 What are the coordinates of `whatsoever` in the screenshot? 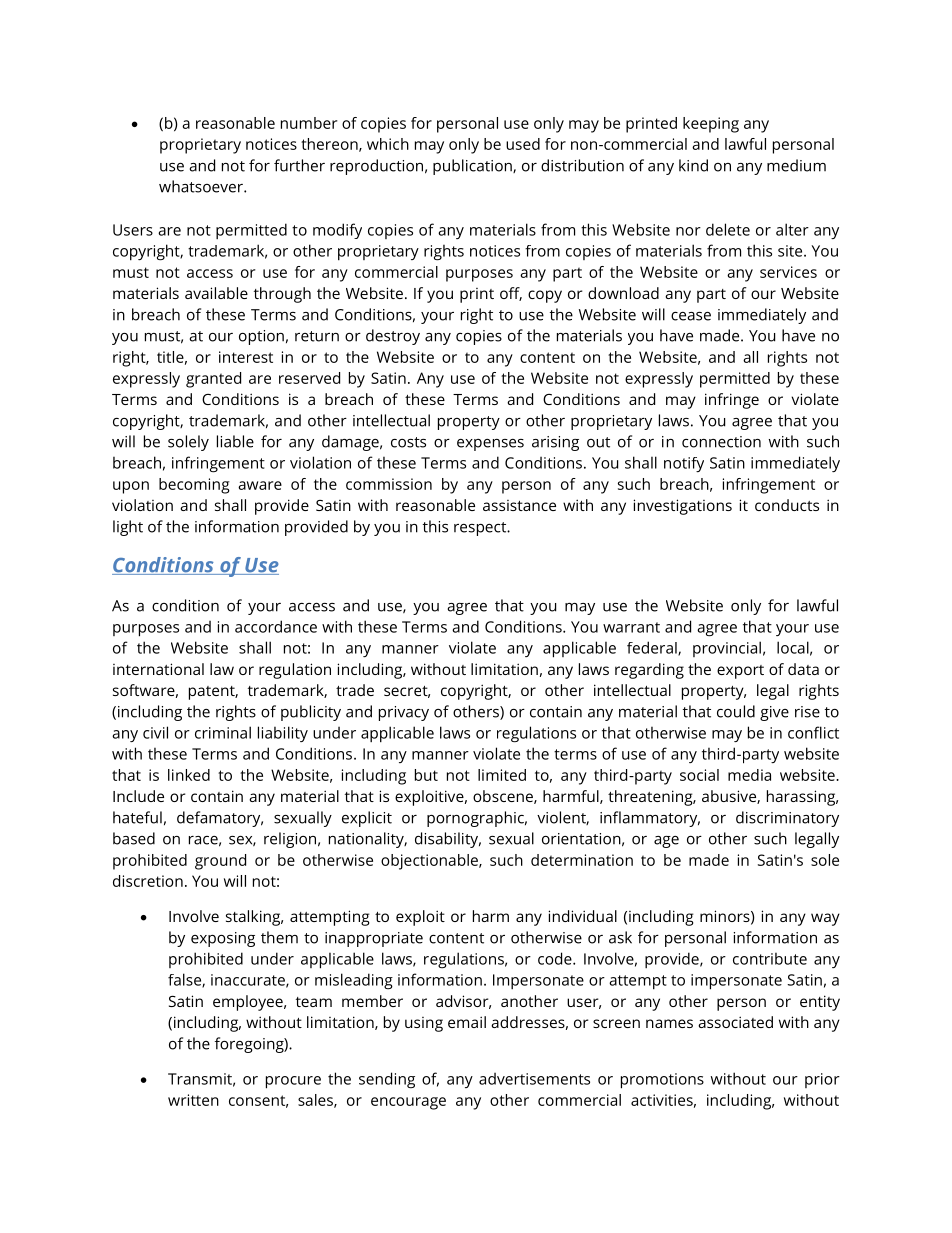 It's located at (202, 186).
